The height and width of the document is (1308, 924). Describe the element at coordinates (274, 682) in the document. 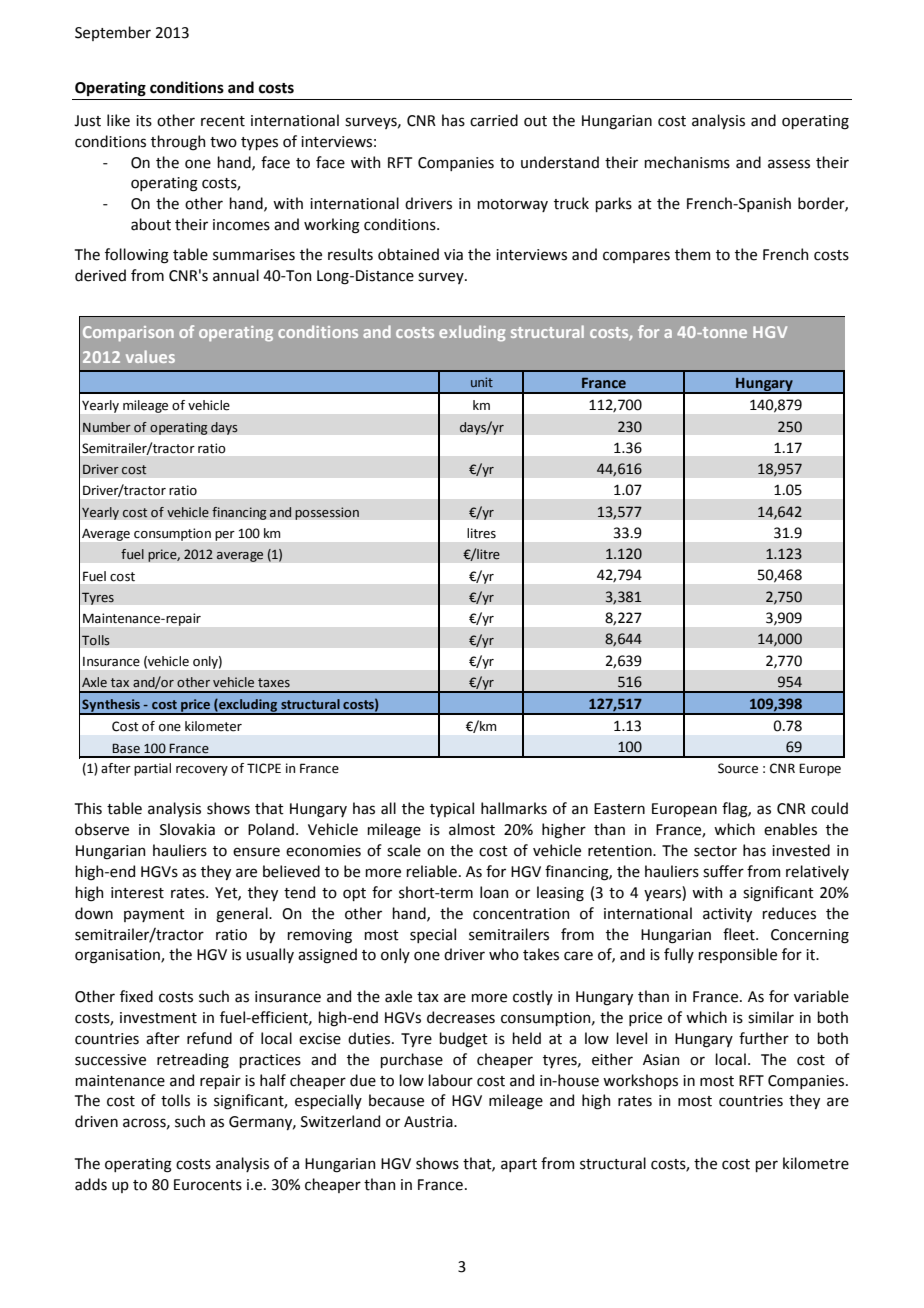

I see `taxes` at that location.
